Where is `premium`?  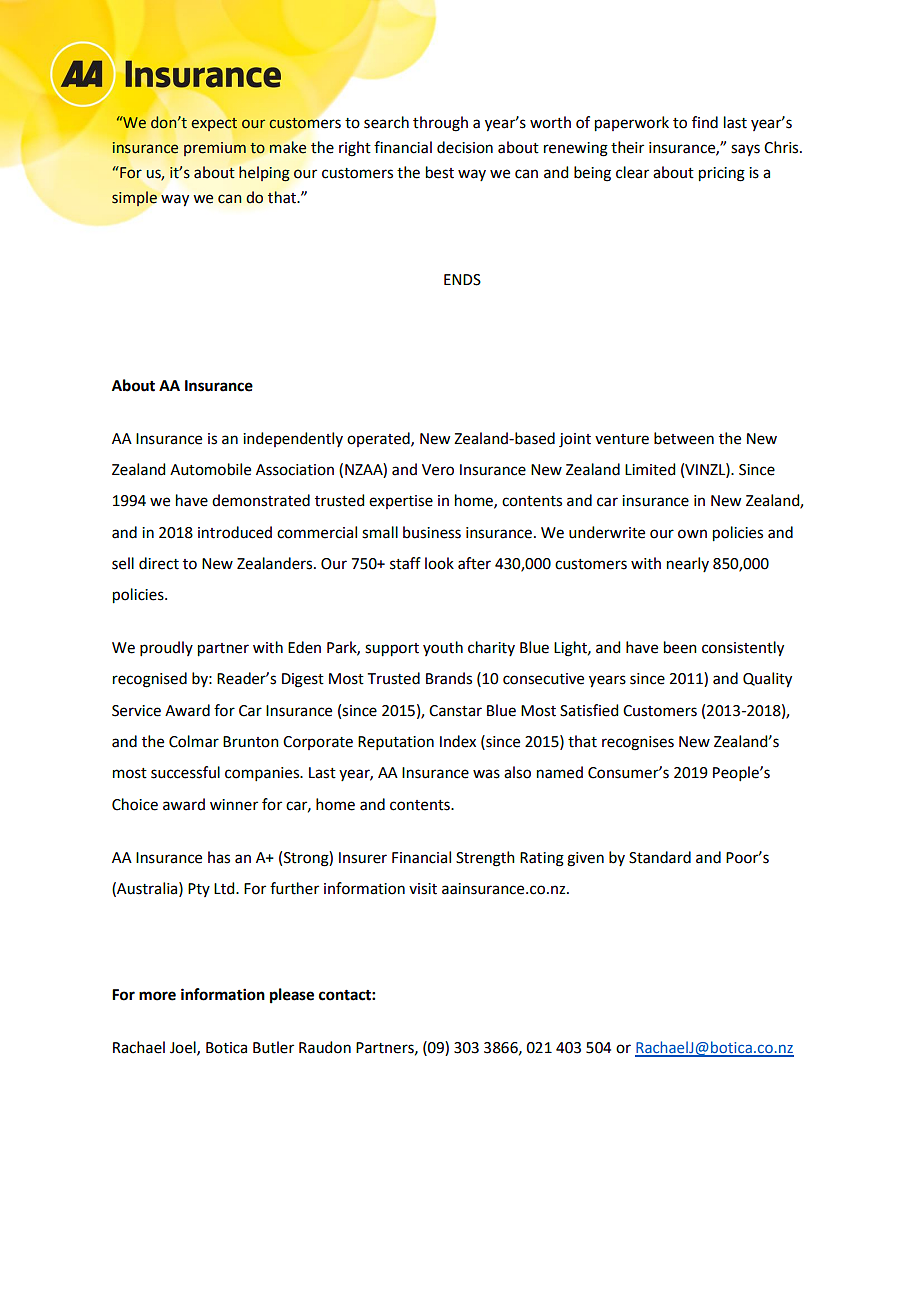 premium is located at coordinates (215, 149).
